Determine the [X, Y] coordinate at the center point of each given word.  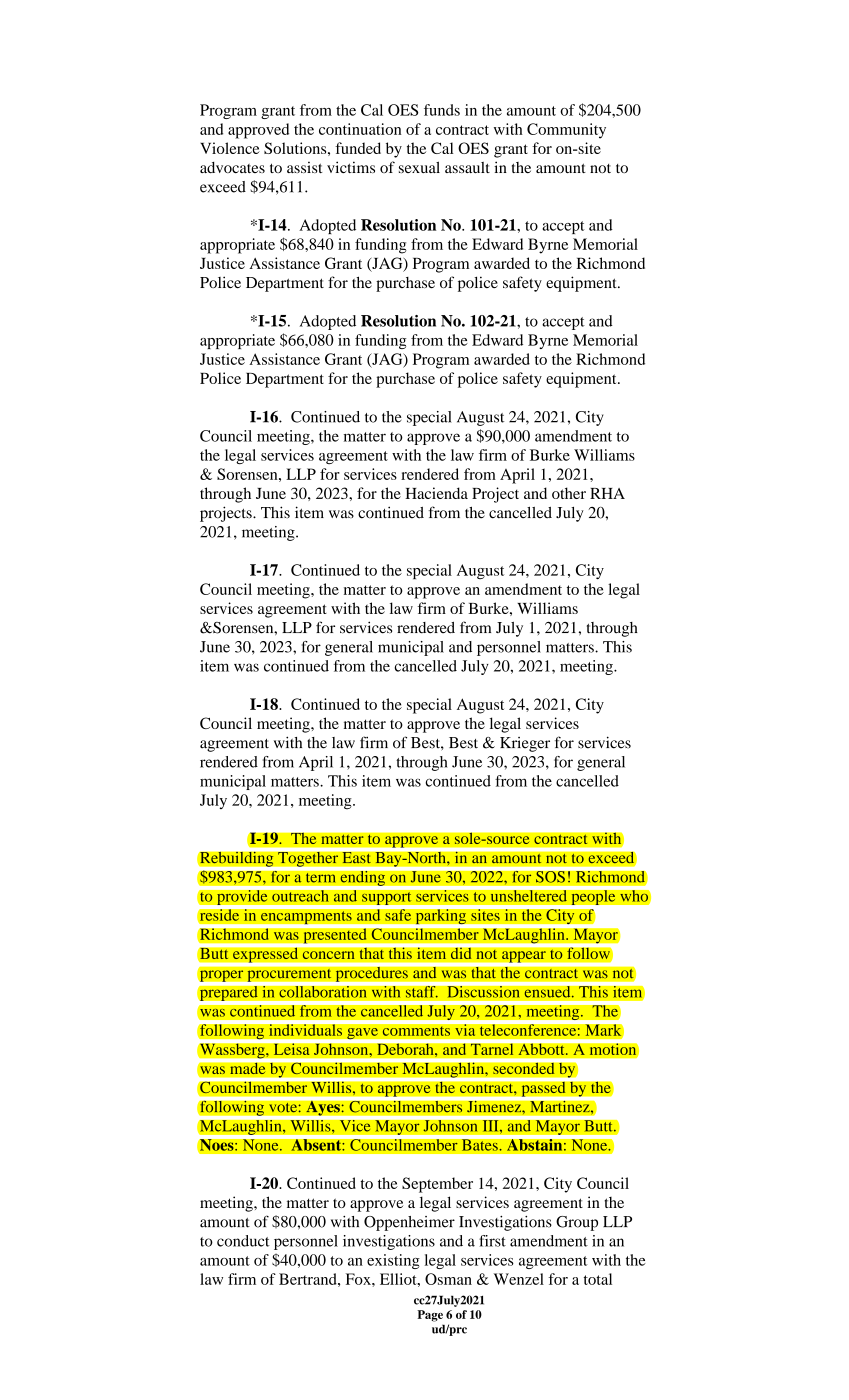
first [492, 1241]
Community [566, 131]
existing [393, 1261]
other [569, 493]
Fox [359, 1279]
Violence [230, 148]
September [437, 1185]
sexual [419, 167]
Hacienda [436, 493]
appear [524, 958]
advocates [232, 167]
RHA [607, 493]
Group [577, 1223]
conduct [243, 1241]
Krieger [525, 744]
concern [328, 955]
